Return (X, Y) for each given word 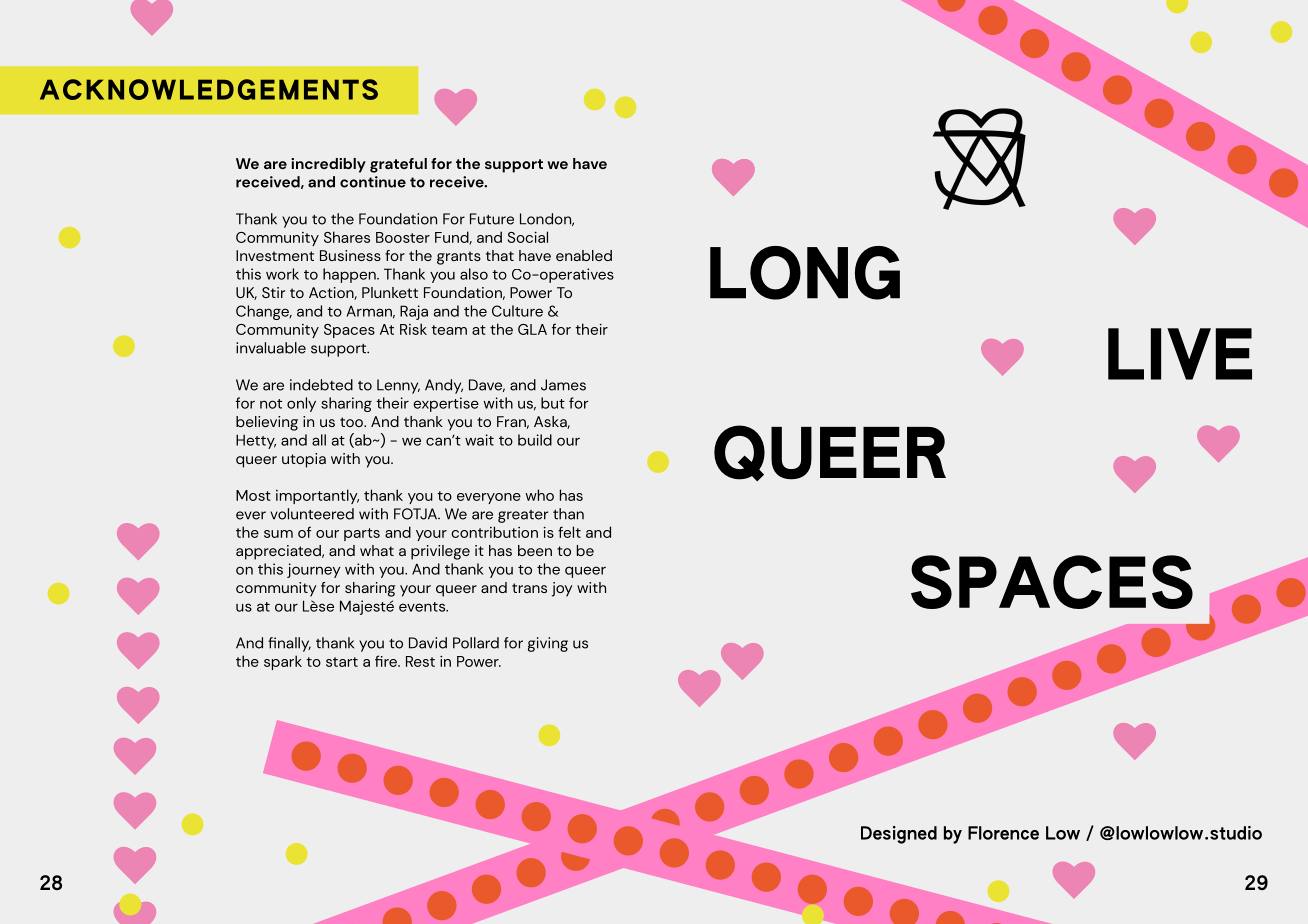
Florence (1003, 833)
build (535, 440)
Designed (899, 835)
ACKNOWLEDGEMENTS (209, 89)
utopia (304, 460)
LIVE (1180, 354)
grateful (398, 165)
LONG (805, 273)
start (342, 662)
